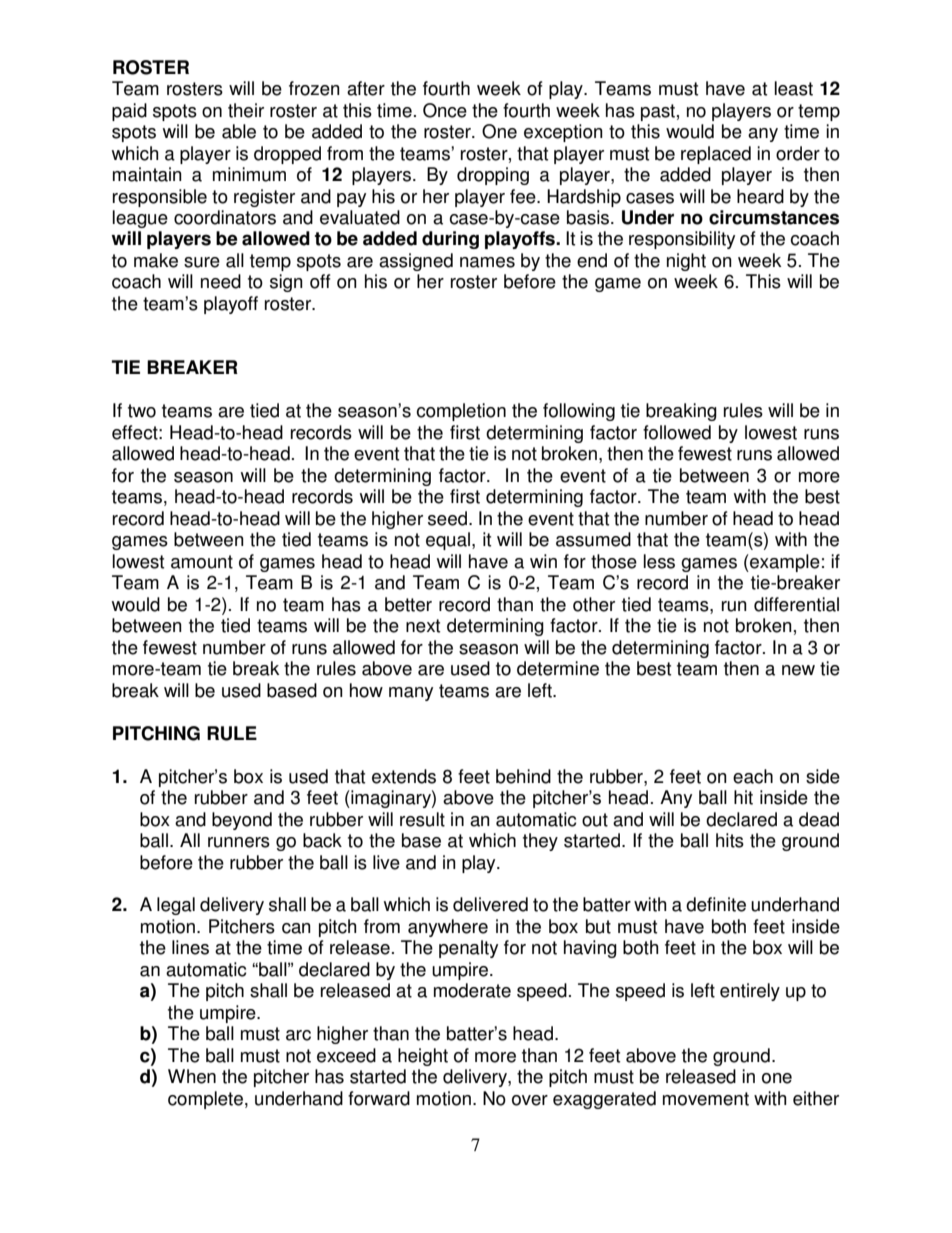 The width and height of the screenshot is (952, 1233). I want to click on Once, so click(445, 110).
